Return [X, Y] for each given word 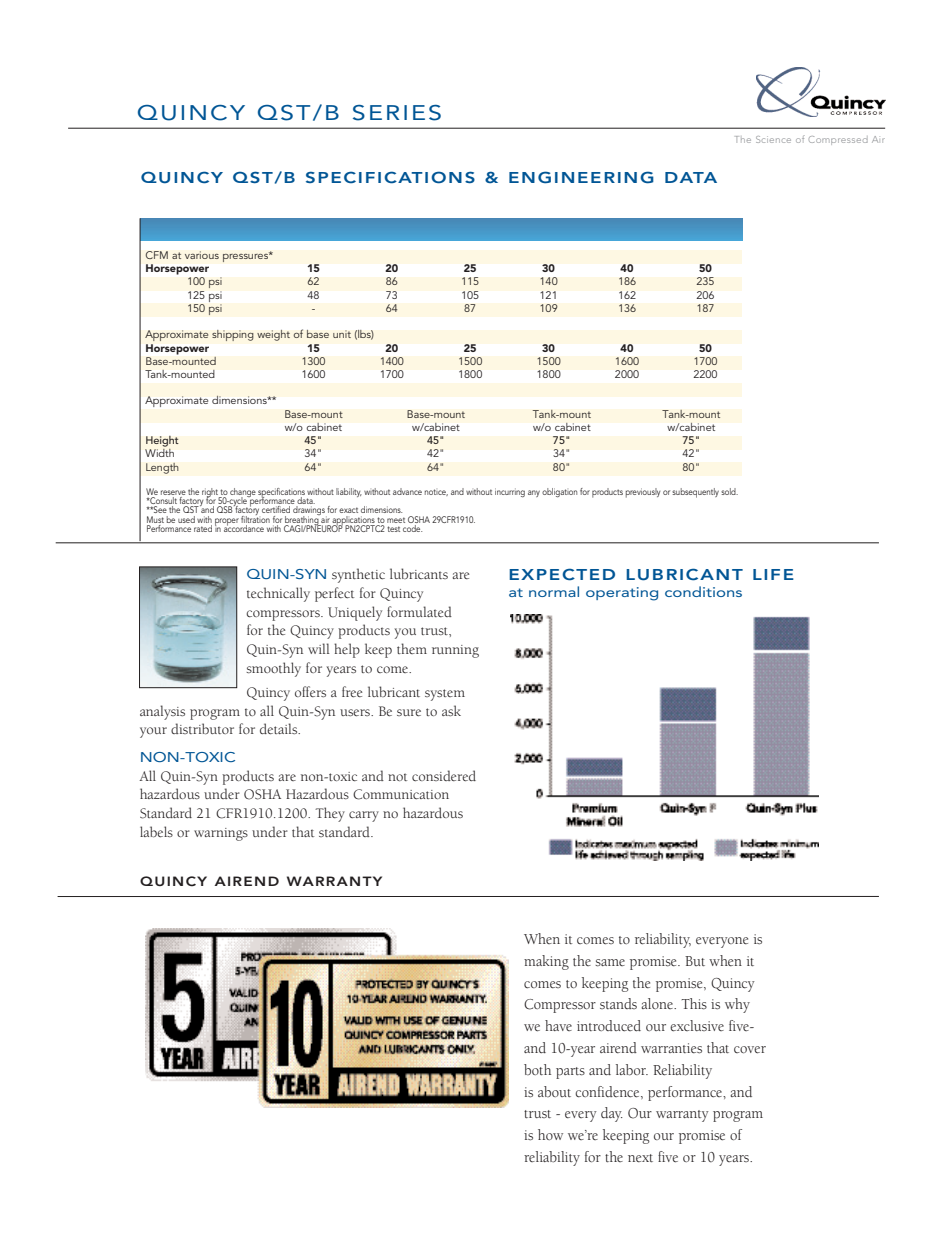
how [550, 1134]
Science [773, 139]
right [211, 493]
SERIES [397, 113]
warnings [221, 834]
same [610, 963]
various [202, 255]
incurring [510, 492]
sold [729, 491]
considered [444, 775]
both [537, 1069]
